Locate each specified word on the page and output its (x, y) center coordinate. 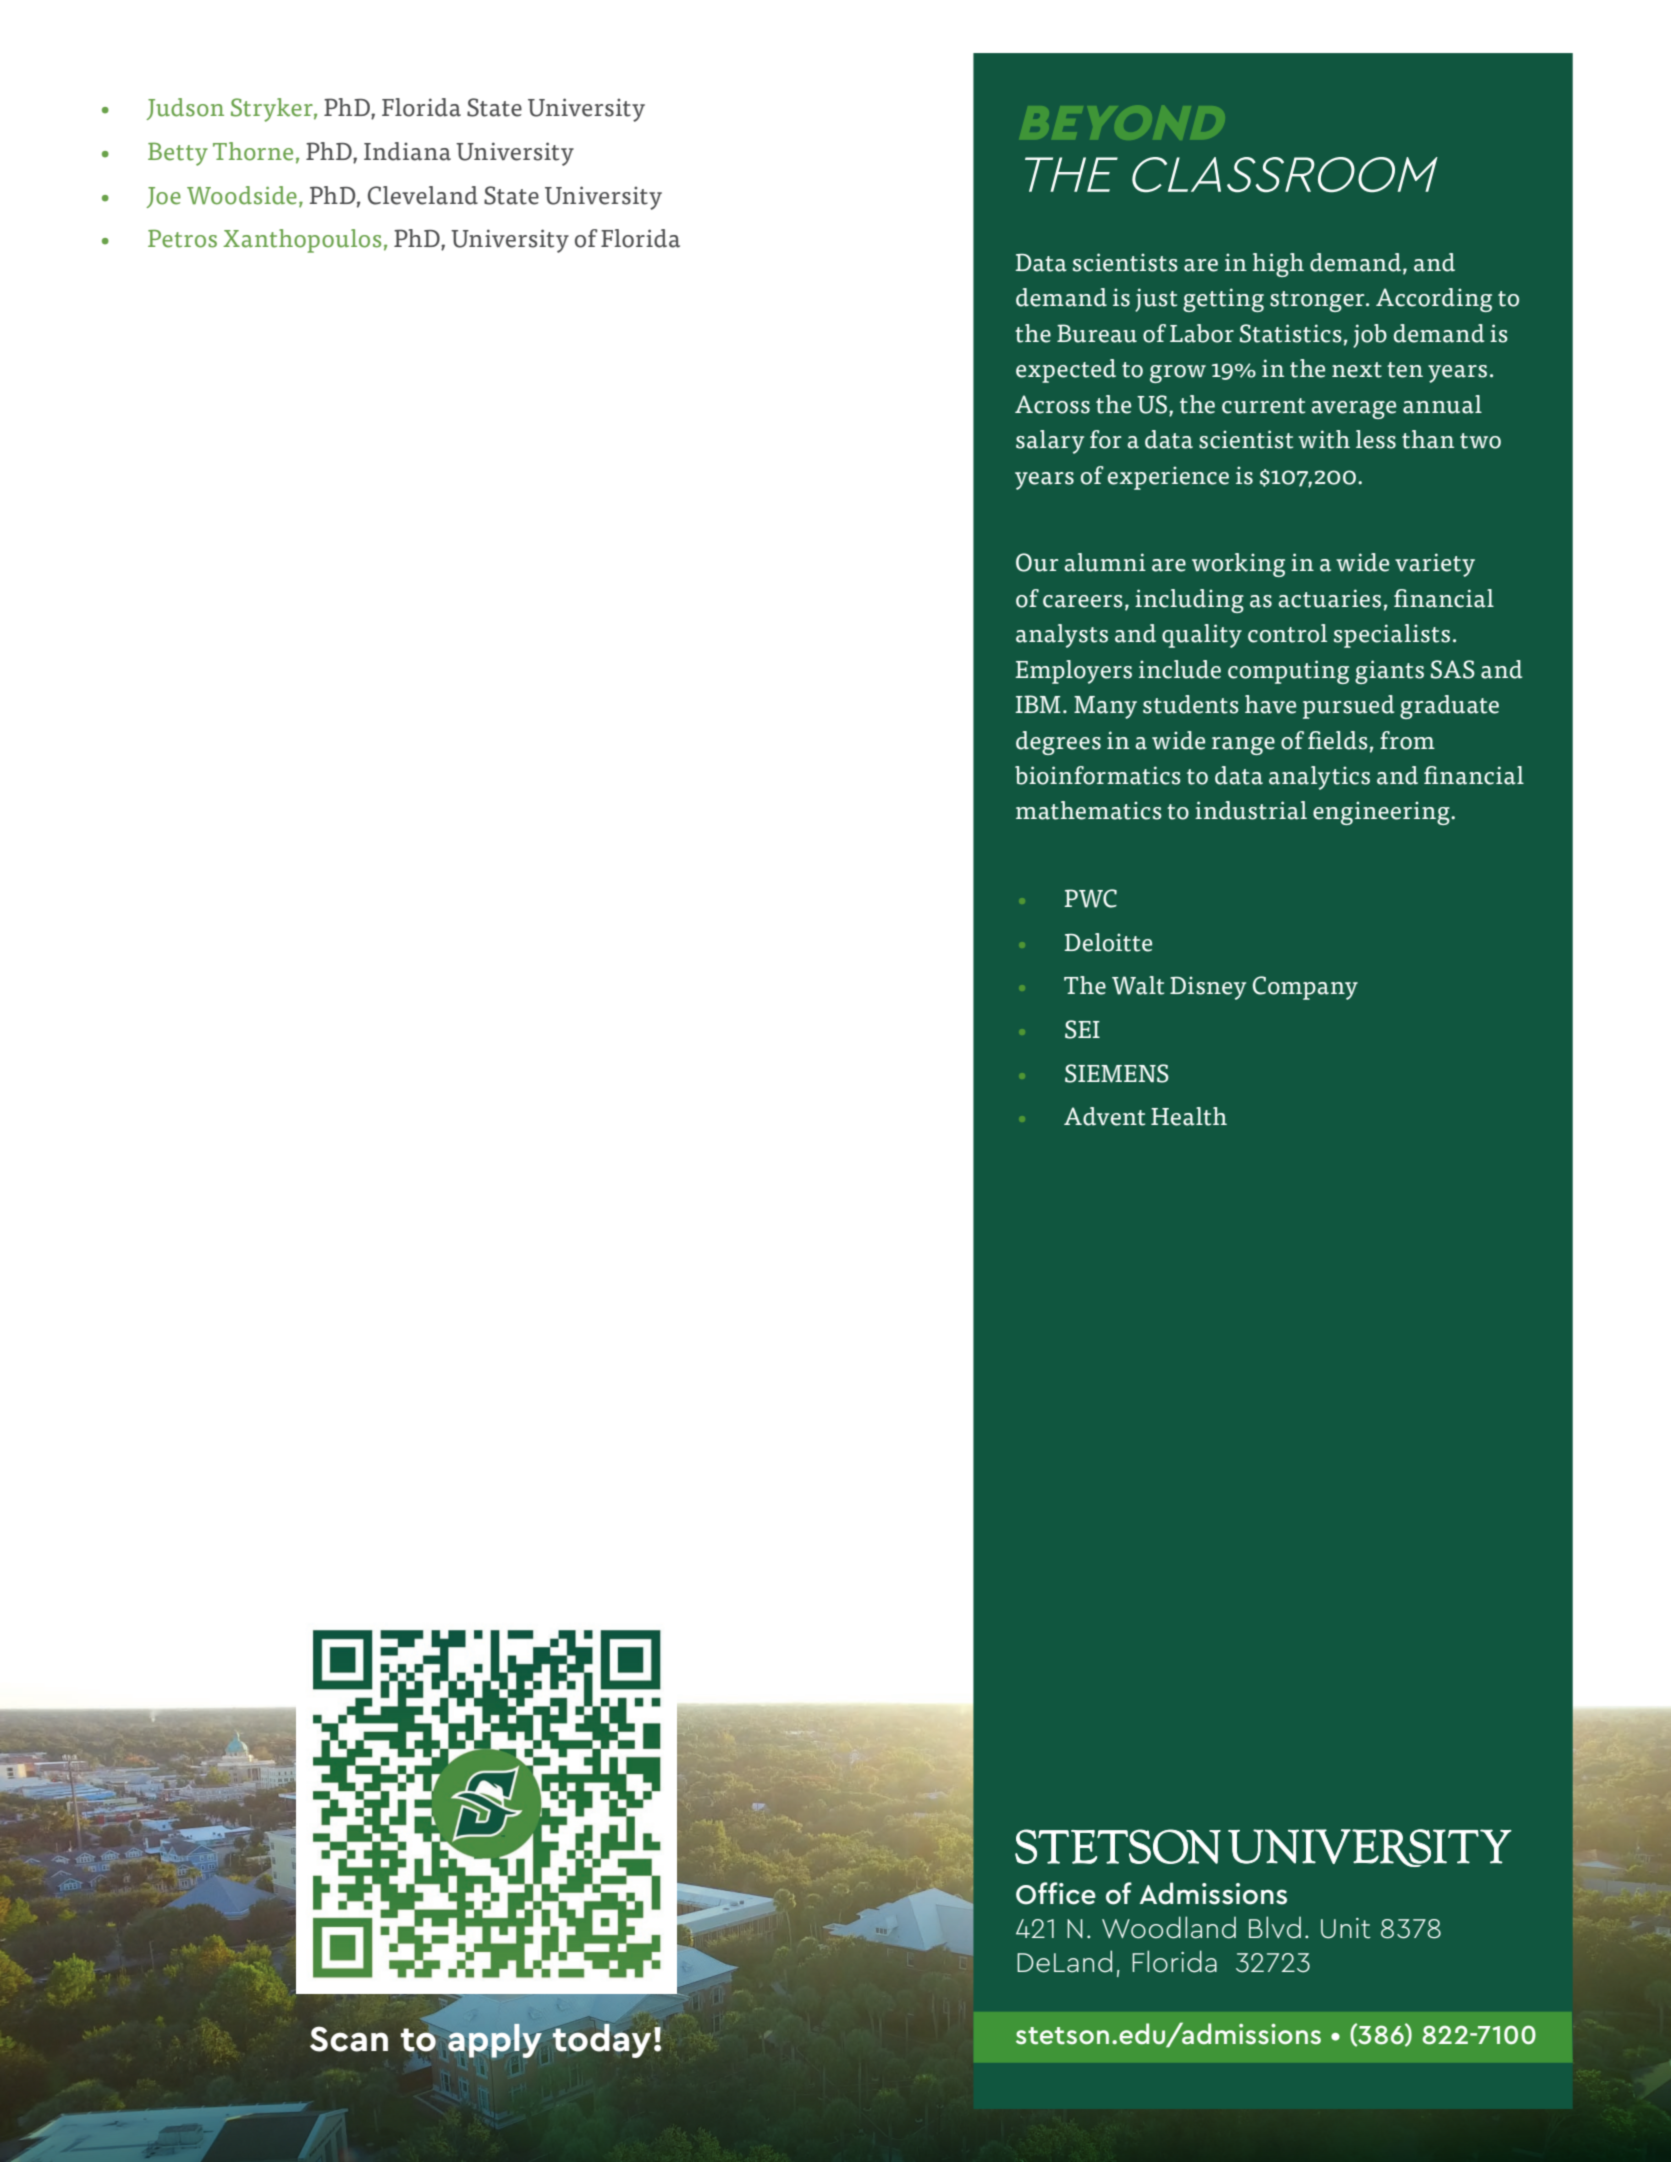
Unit (1346, 1928)
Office (1056, 1893)
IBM (1038, 704)
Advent (1104, 1116)
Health (1189, 1116)
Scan (349, 2039)
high (1278, 265)
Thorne (253, 151)
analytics (1319, 778)
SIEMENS (1117, 1073)
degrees (1058, 743)
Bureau (1097, 333)
